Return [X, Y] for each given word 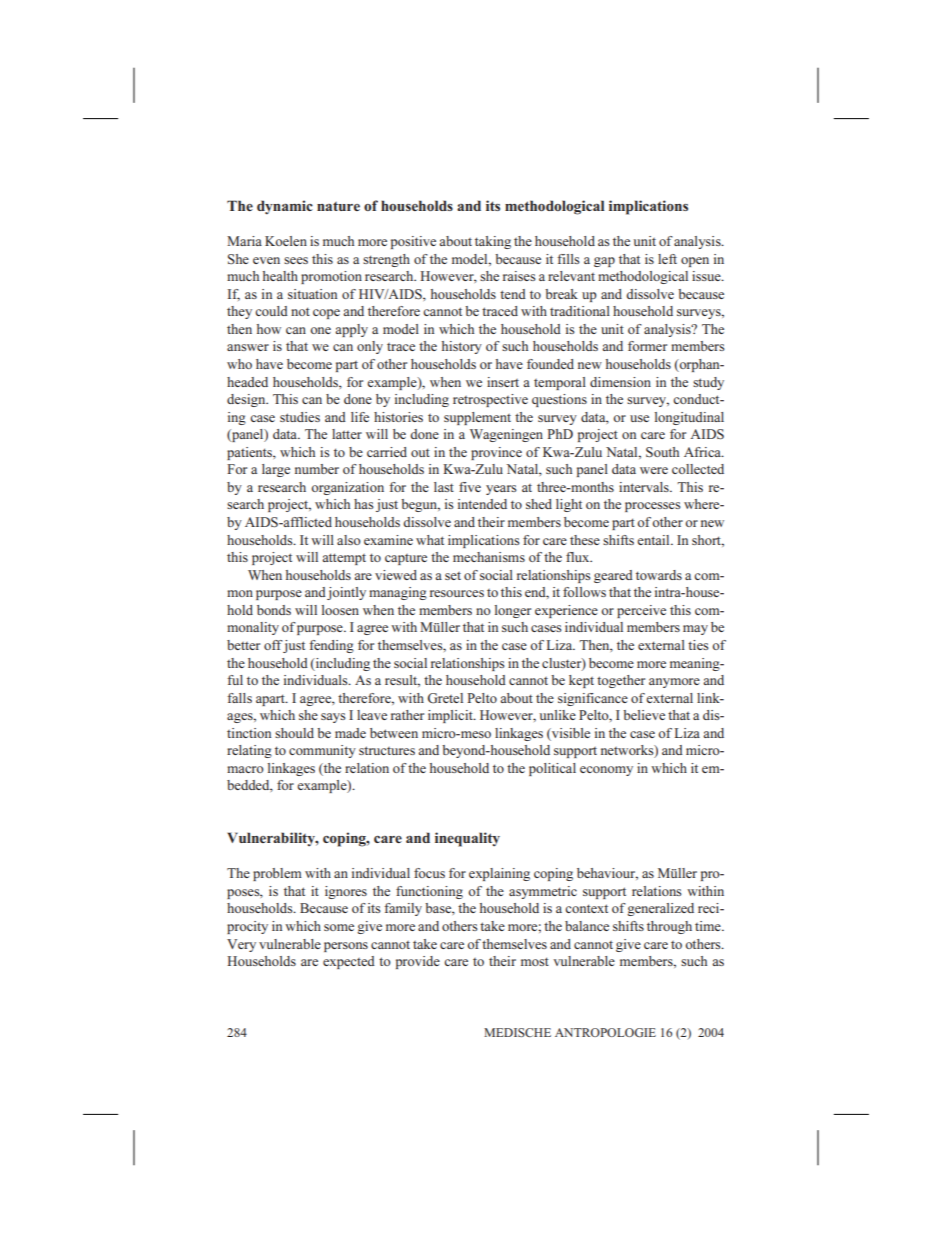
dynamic [285, 207]
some [339, 927]
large [276, 470]
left [667, 259]
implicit [451, 716]
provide [418, 962]
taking [493, 242]
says [333, 718]
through [669, 927]
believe [644, 715]
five [470, 487]
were [654, 470]
